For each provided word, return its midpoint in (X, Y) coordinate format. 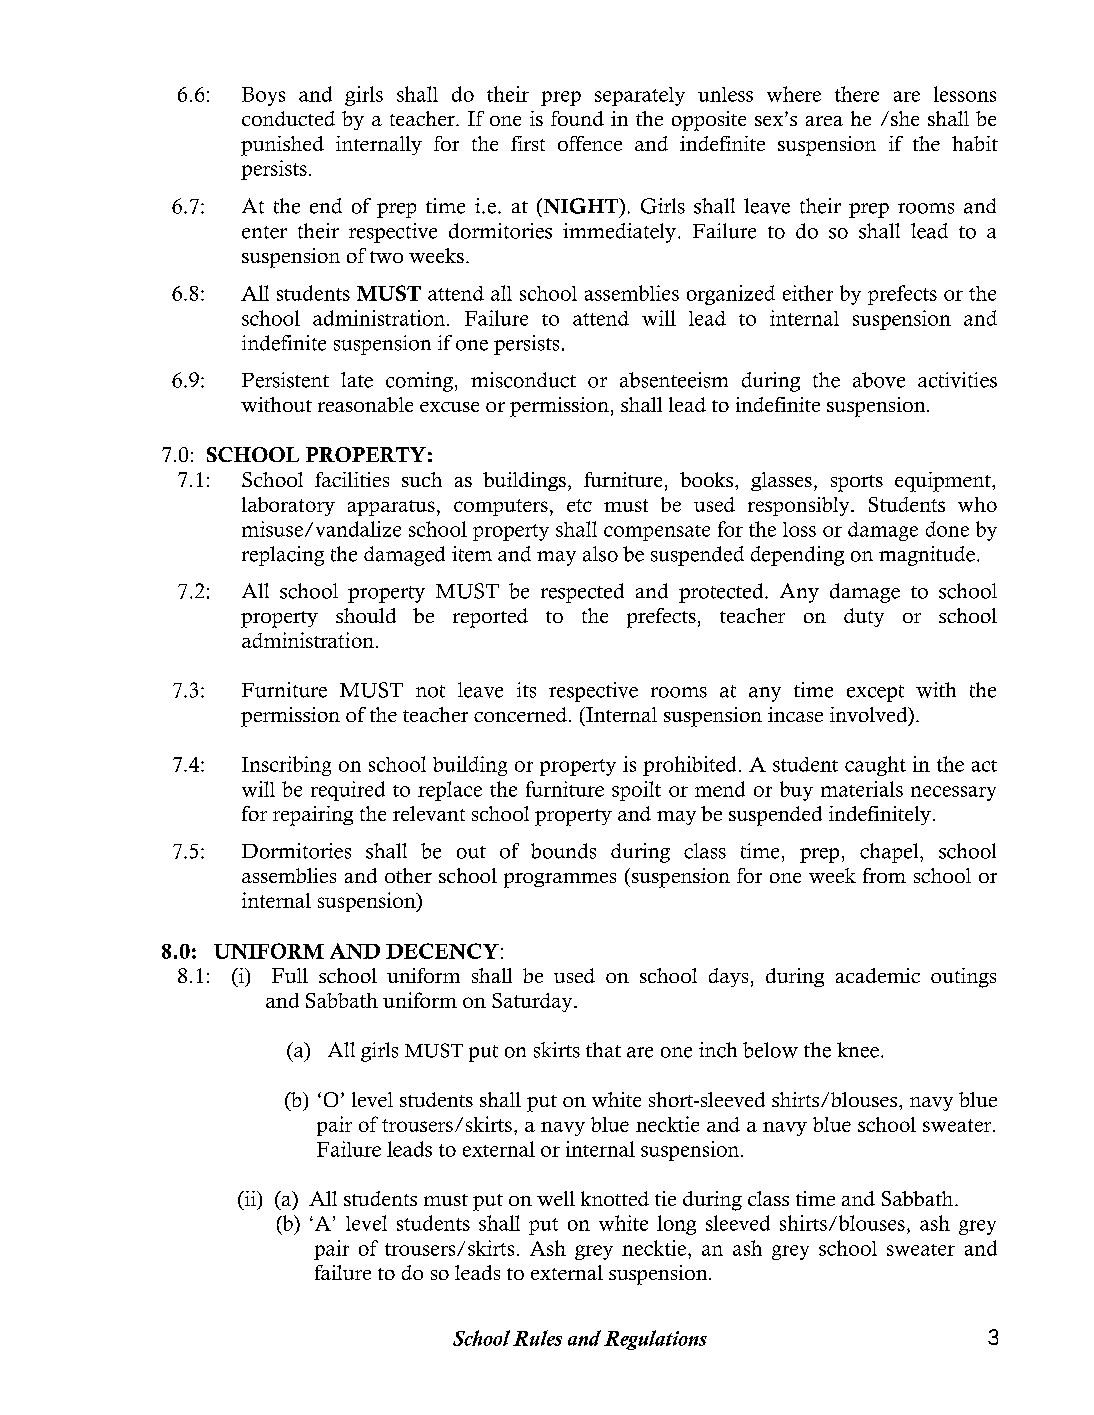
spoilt (636, 791)
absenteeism (674, 380)
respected (582, 593)
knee (858, 1050)
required (348, 791)
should (366, 615)
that (603, 1050)
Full (290, 975)
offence (590, 143)
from (884, 875)
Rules (537, 1338)
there (857, 94)
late (357, 380)
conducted (288, 118)
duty (864, 617)
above (879, 380)
